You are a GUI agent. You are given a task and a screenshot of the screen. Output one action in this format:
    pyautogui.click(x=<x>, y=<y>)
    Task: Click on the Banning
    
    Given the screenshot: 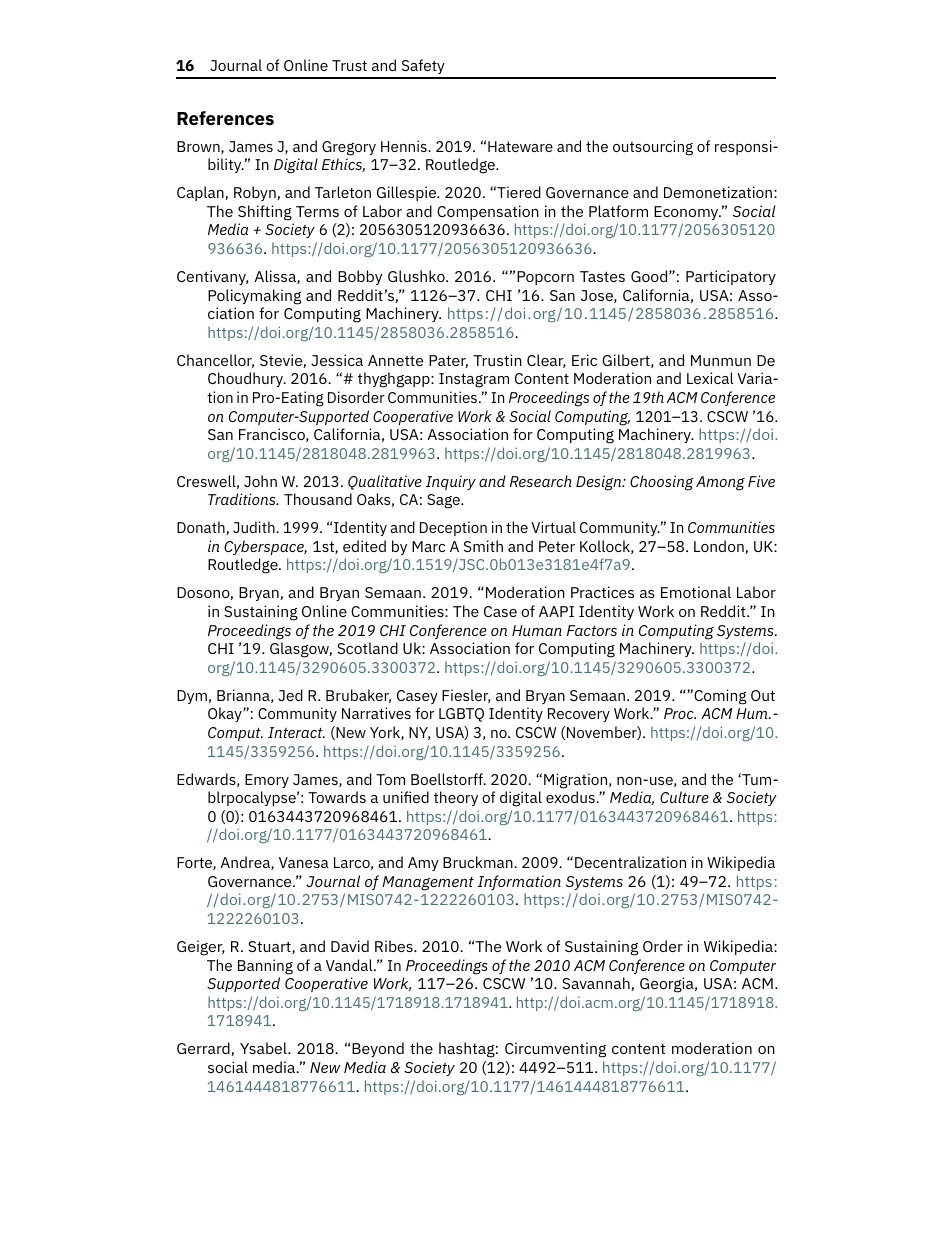 What is the action you would take?
    pyautogui.click(x=265, y=967)
